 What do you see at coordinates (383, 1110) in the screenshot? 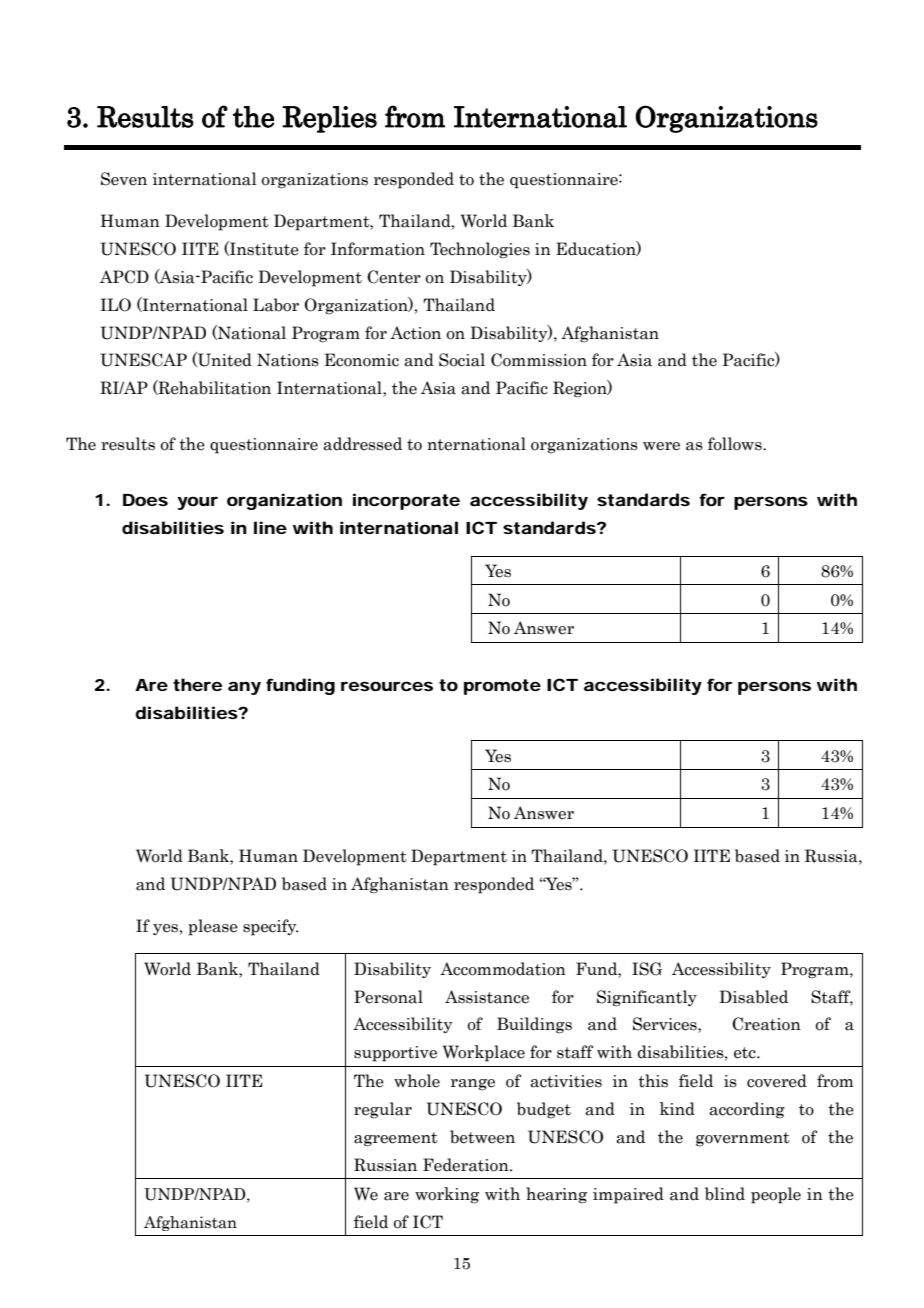
I see `regular` at bounding box center [383, 1110].
